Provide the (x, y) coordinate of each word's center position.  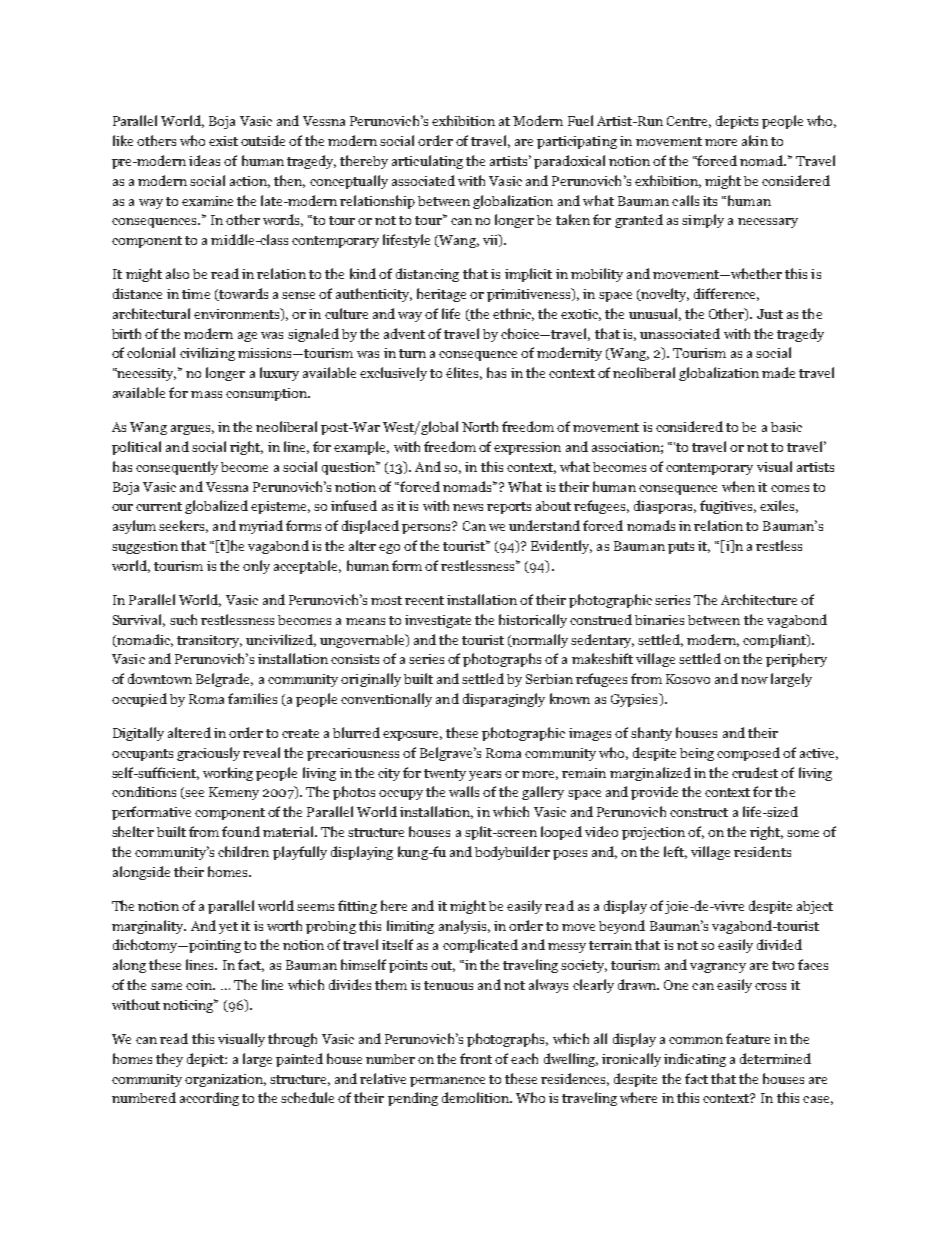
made (778, 372)
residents (762, 851)
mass (206, 394)
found (241, 831)
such (183, 619)
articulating (427, 162)
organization (225, 1080)
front (476, 1058)
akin (755, 140)
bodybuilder (512, 853)
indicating (695, 1060)
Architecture (759, 599)
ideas (204, 160)
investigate (438, 621)
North (480, 426)
